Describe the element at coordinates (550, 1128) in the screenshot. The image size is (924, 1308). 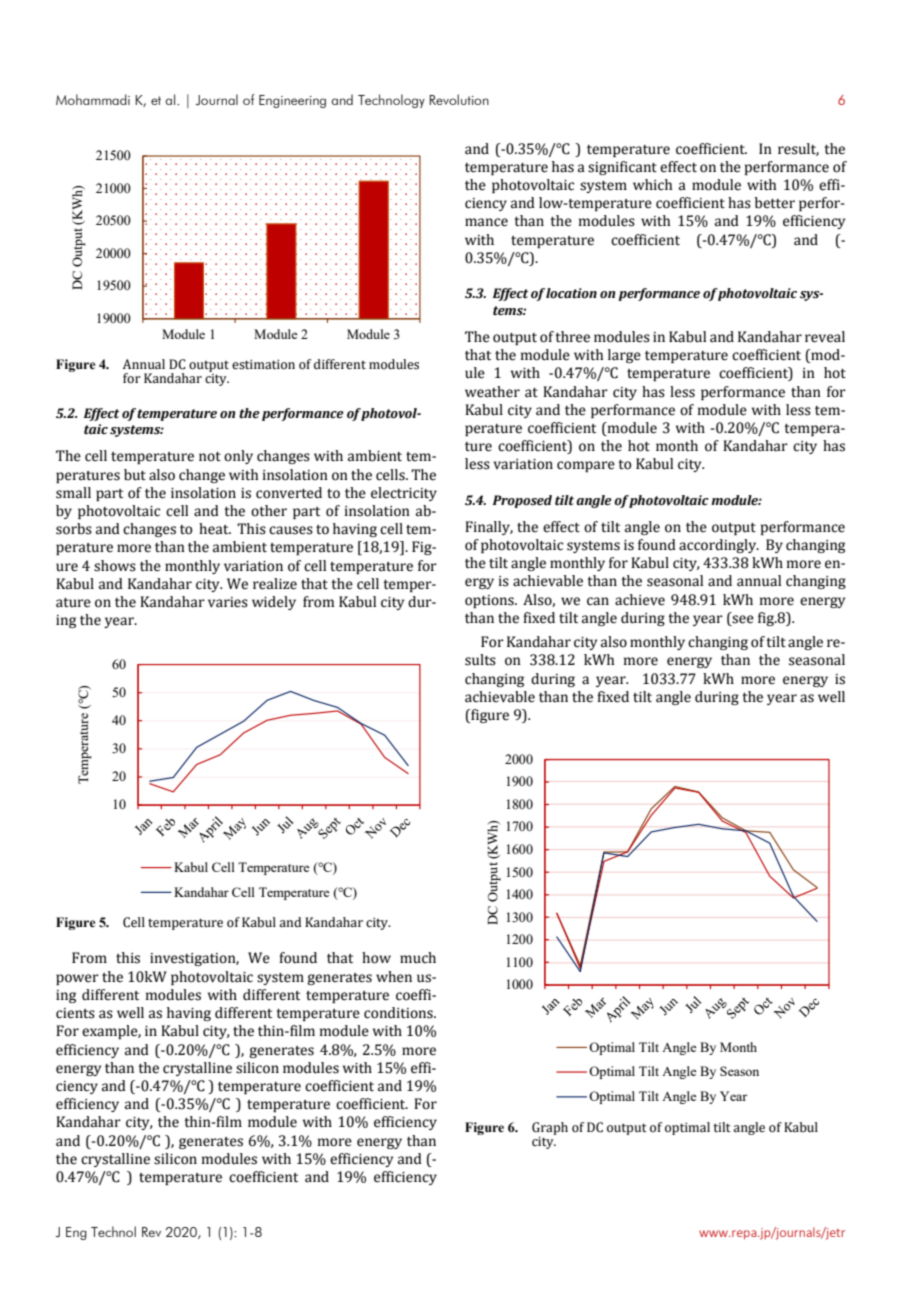
I see `Graph` at that location.
